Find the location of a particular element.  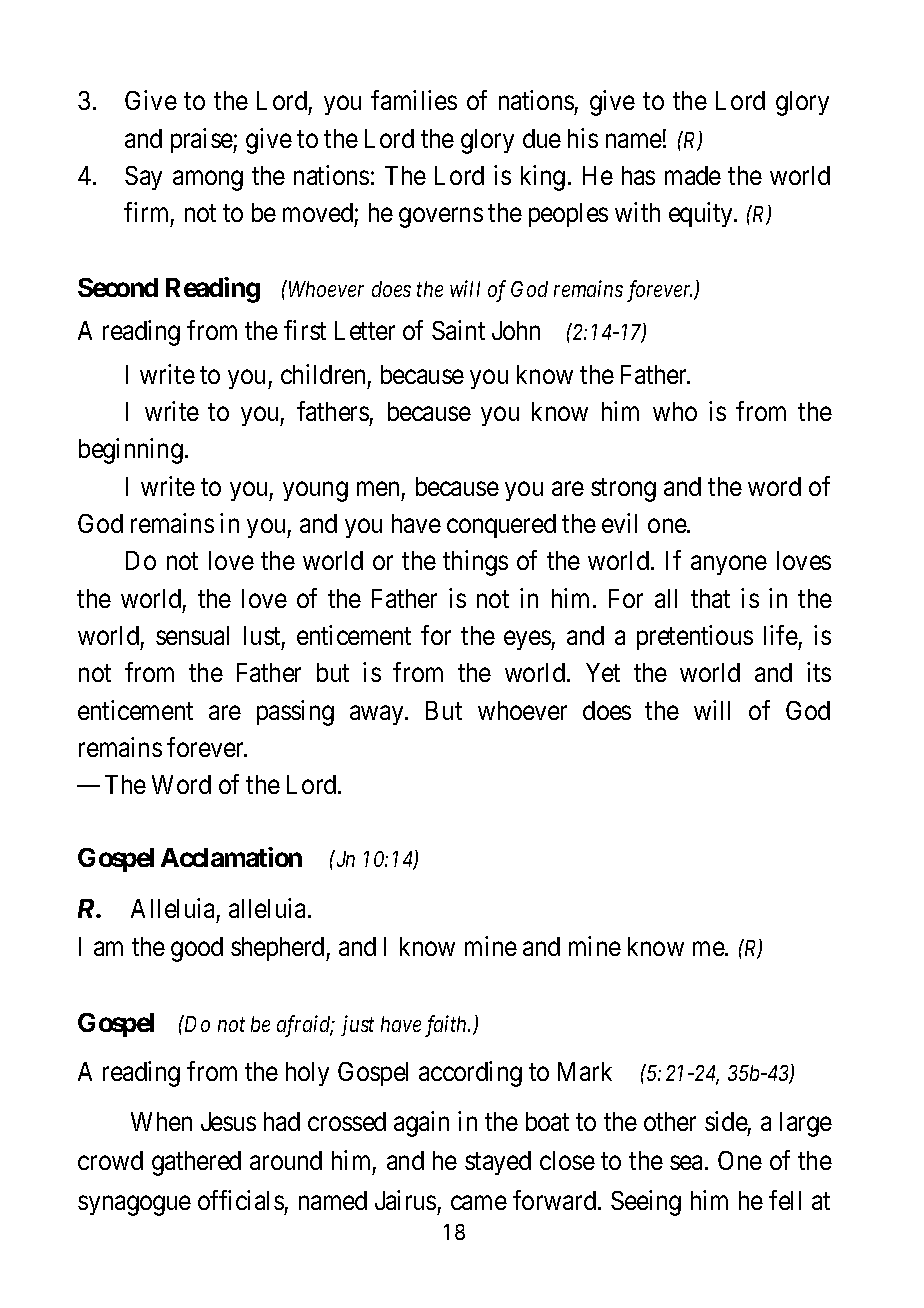

gathered is located at coordinates (196, 1163).
